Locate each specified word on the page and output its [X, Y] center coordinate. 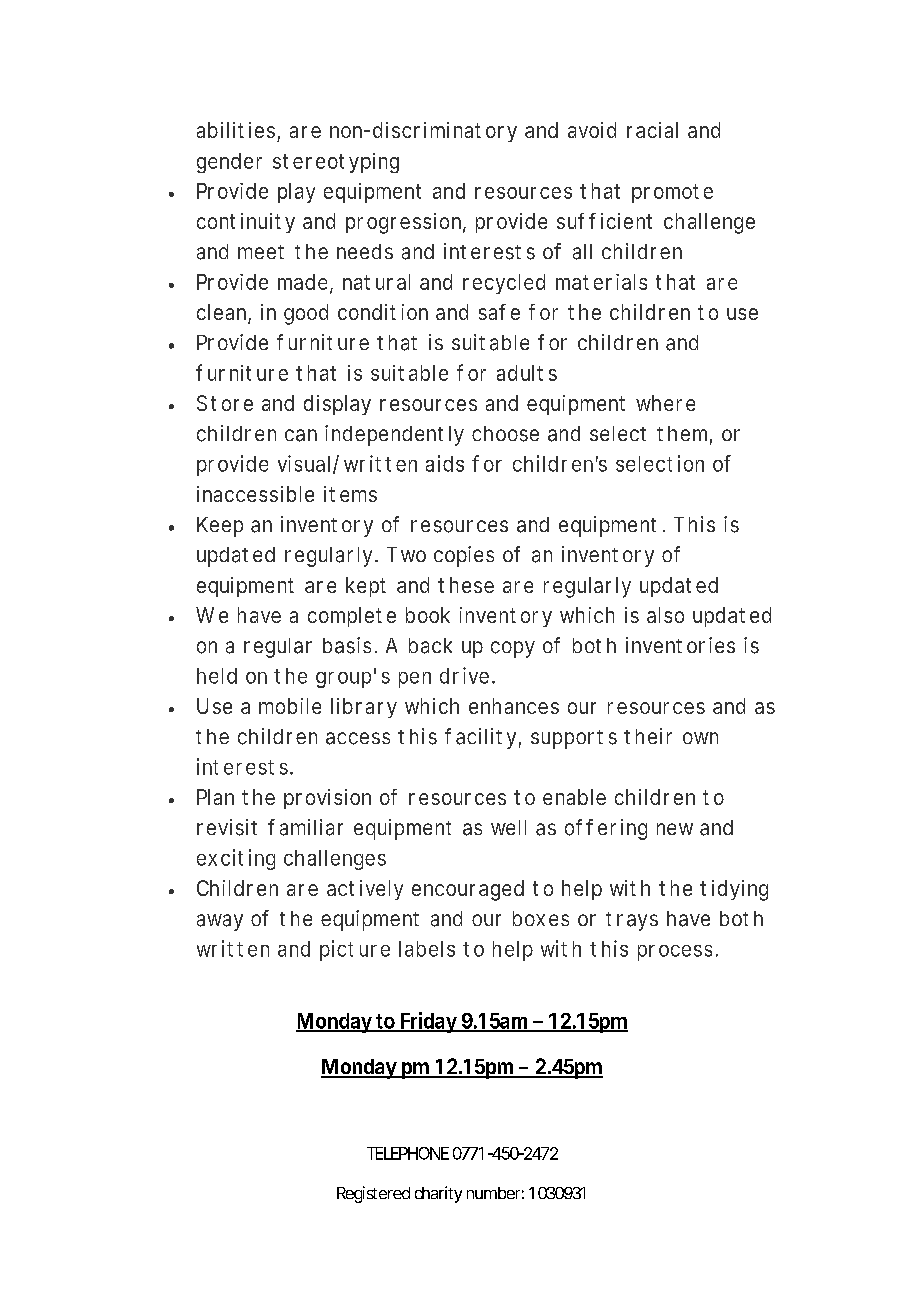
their [648, 736]
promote [672, 193]
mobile [290, 706]
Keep [220, 527]
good [306, 314]
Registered [373, 1194]
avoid [592, 130]
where [665, 403]
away [220, 922]
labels [427, 949]
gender [229, 163]
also [665, 615]
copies [464, 556]
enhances [514, 706]
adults [527, 373]
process [677, 953]
